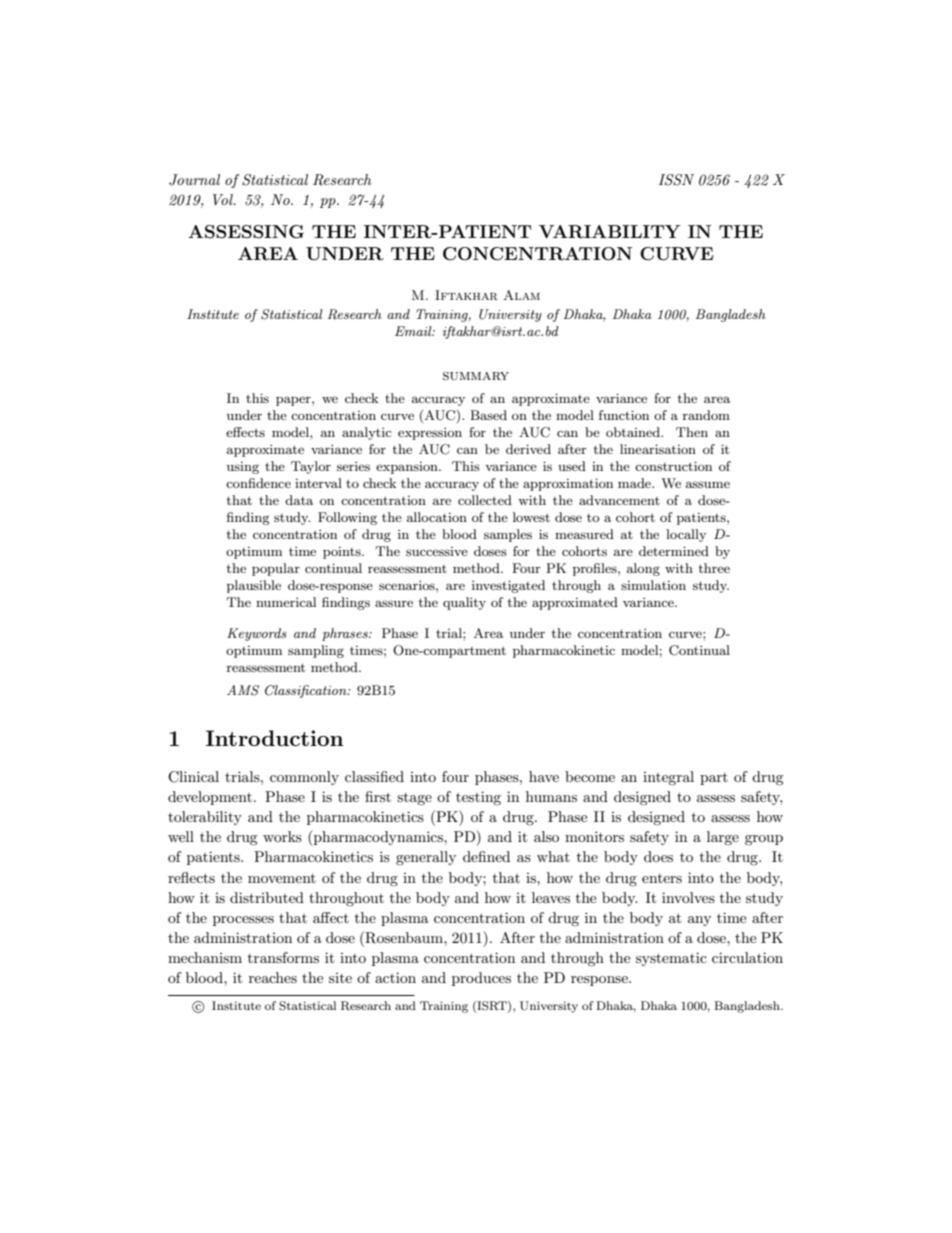 The image size is (952, 1233). Describe the element at coordinates (464, 603) in the screenshot. I see `quality` at that location.
